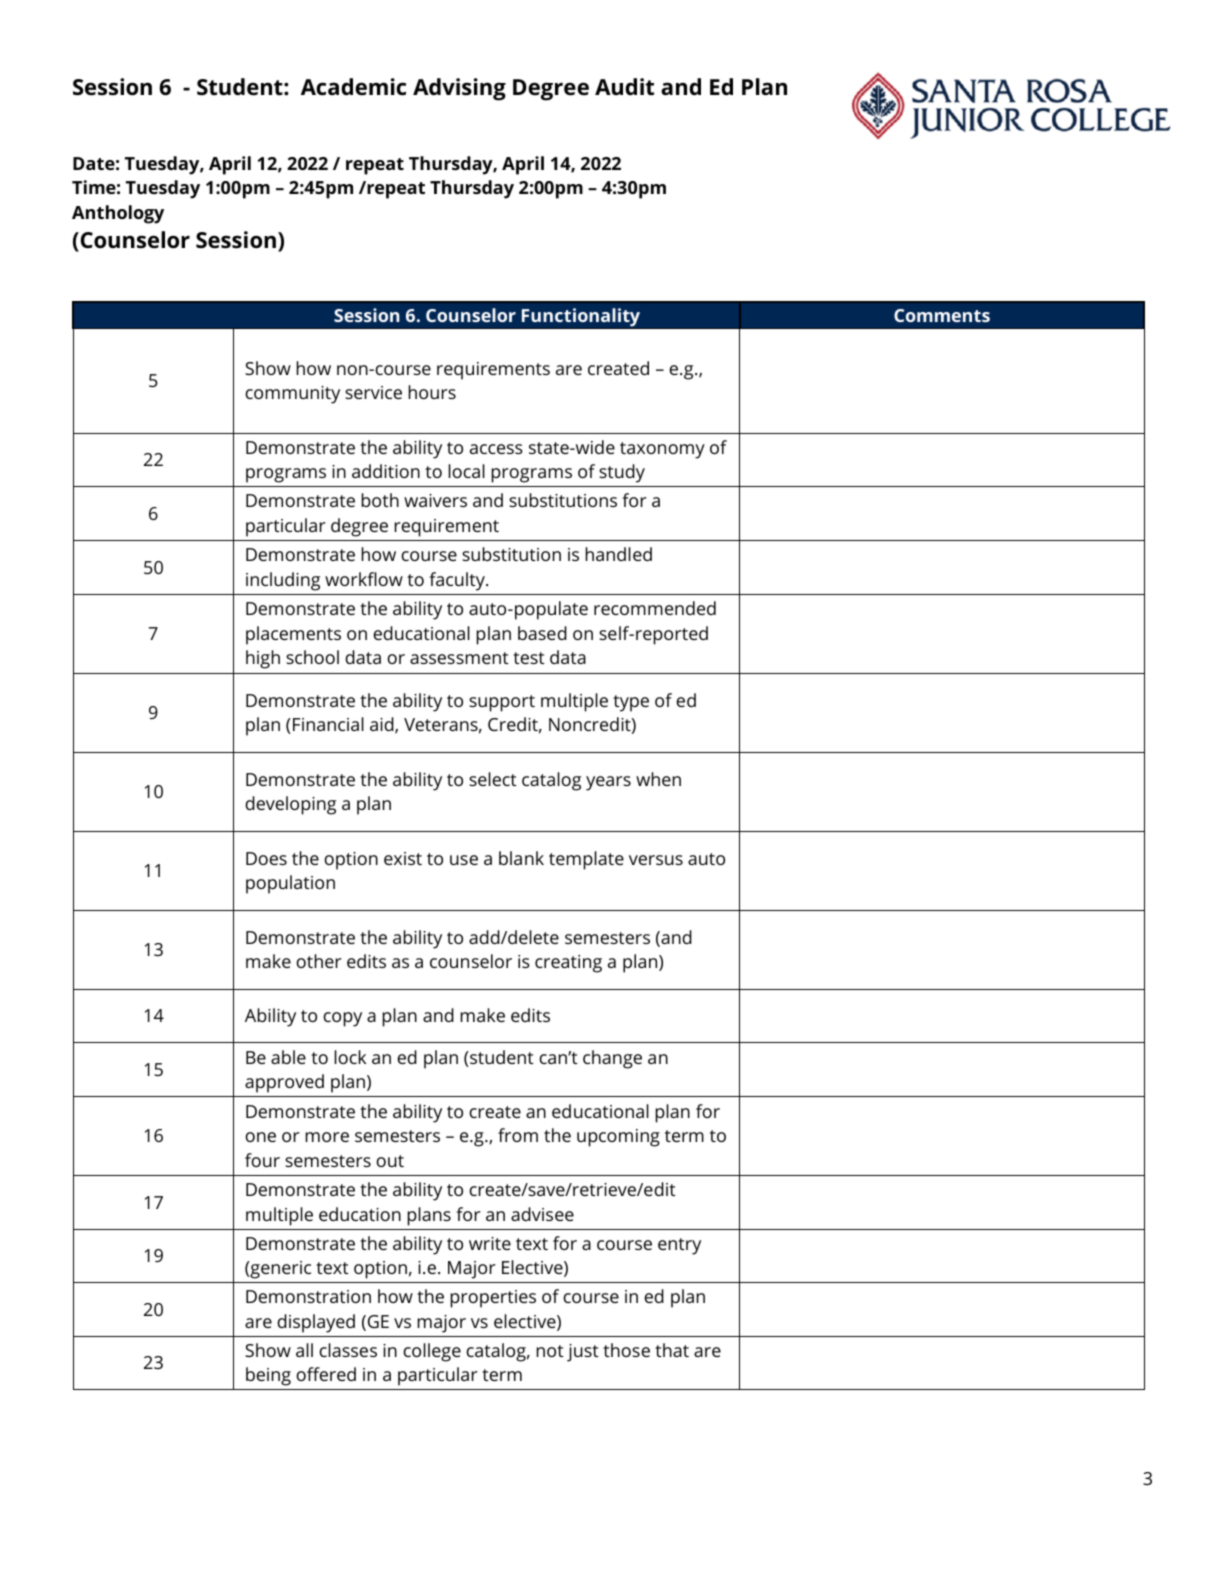 This document has width=1225, height=1585. I want to click on Academic, so click(353, 87).
